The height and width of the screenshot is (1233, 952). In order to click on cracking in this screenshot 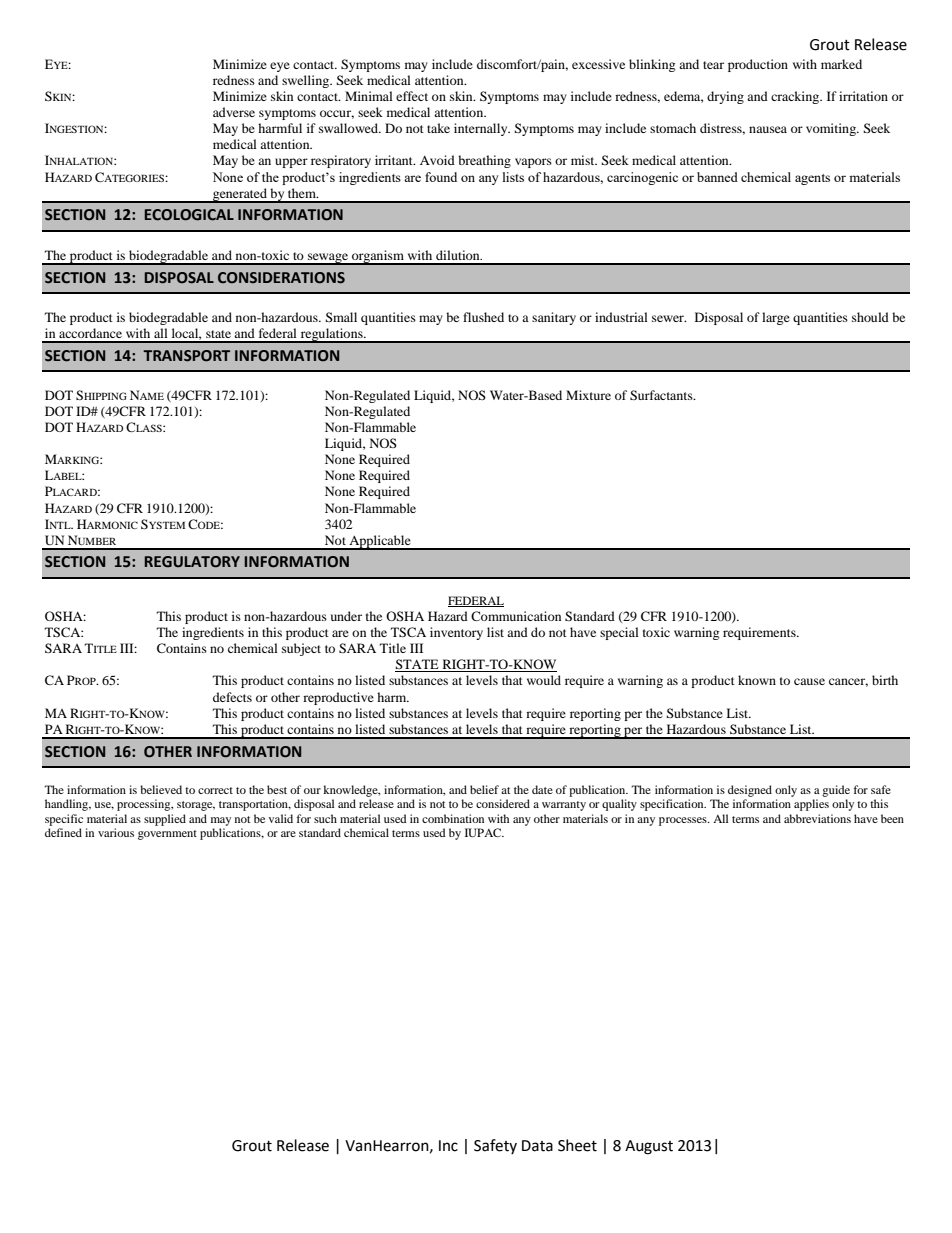, I will do `click(796, 97)`.
